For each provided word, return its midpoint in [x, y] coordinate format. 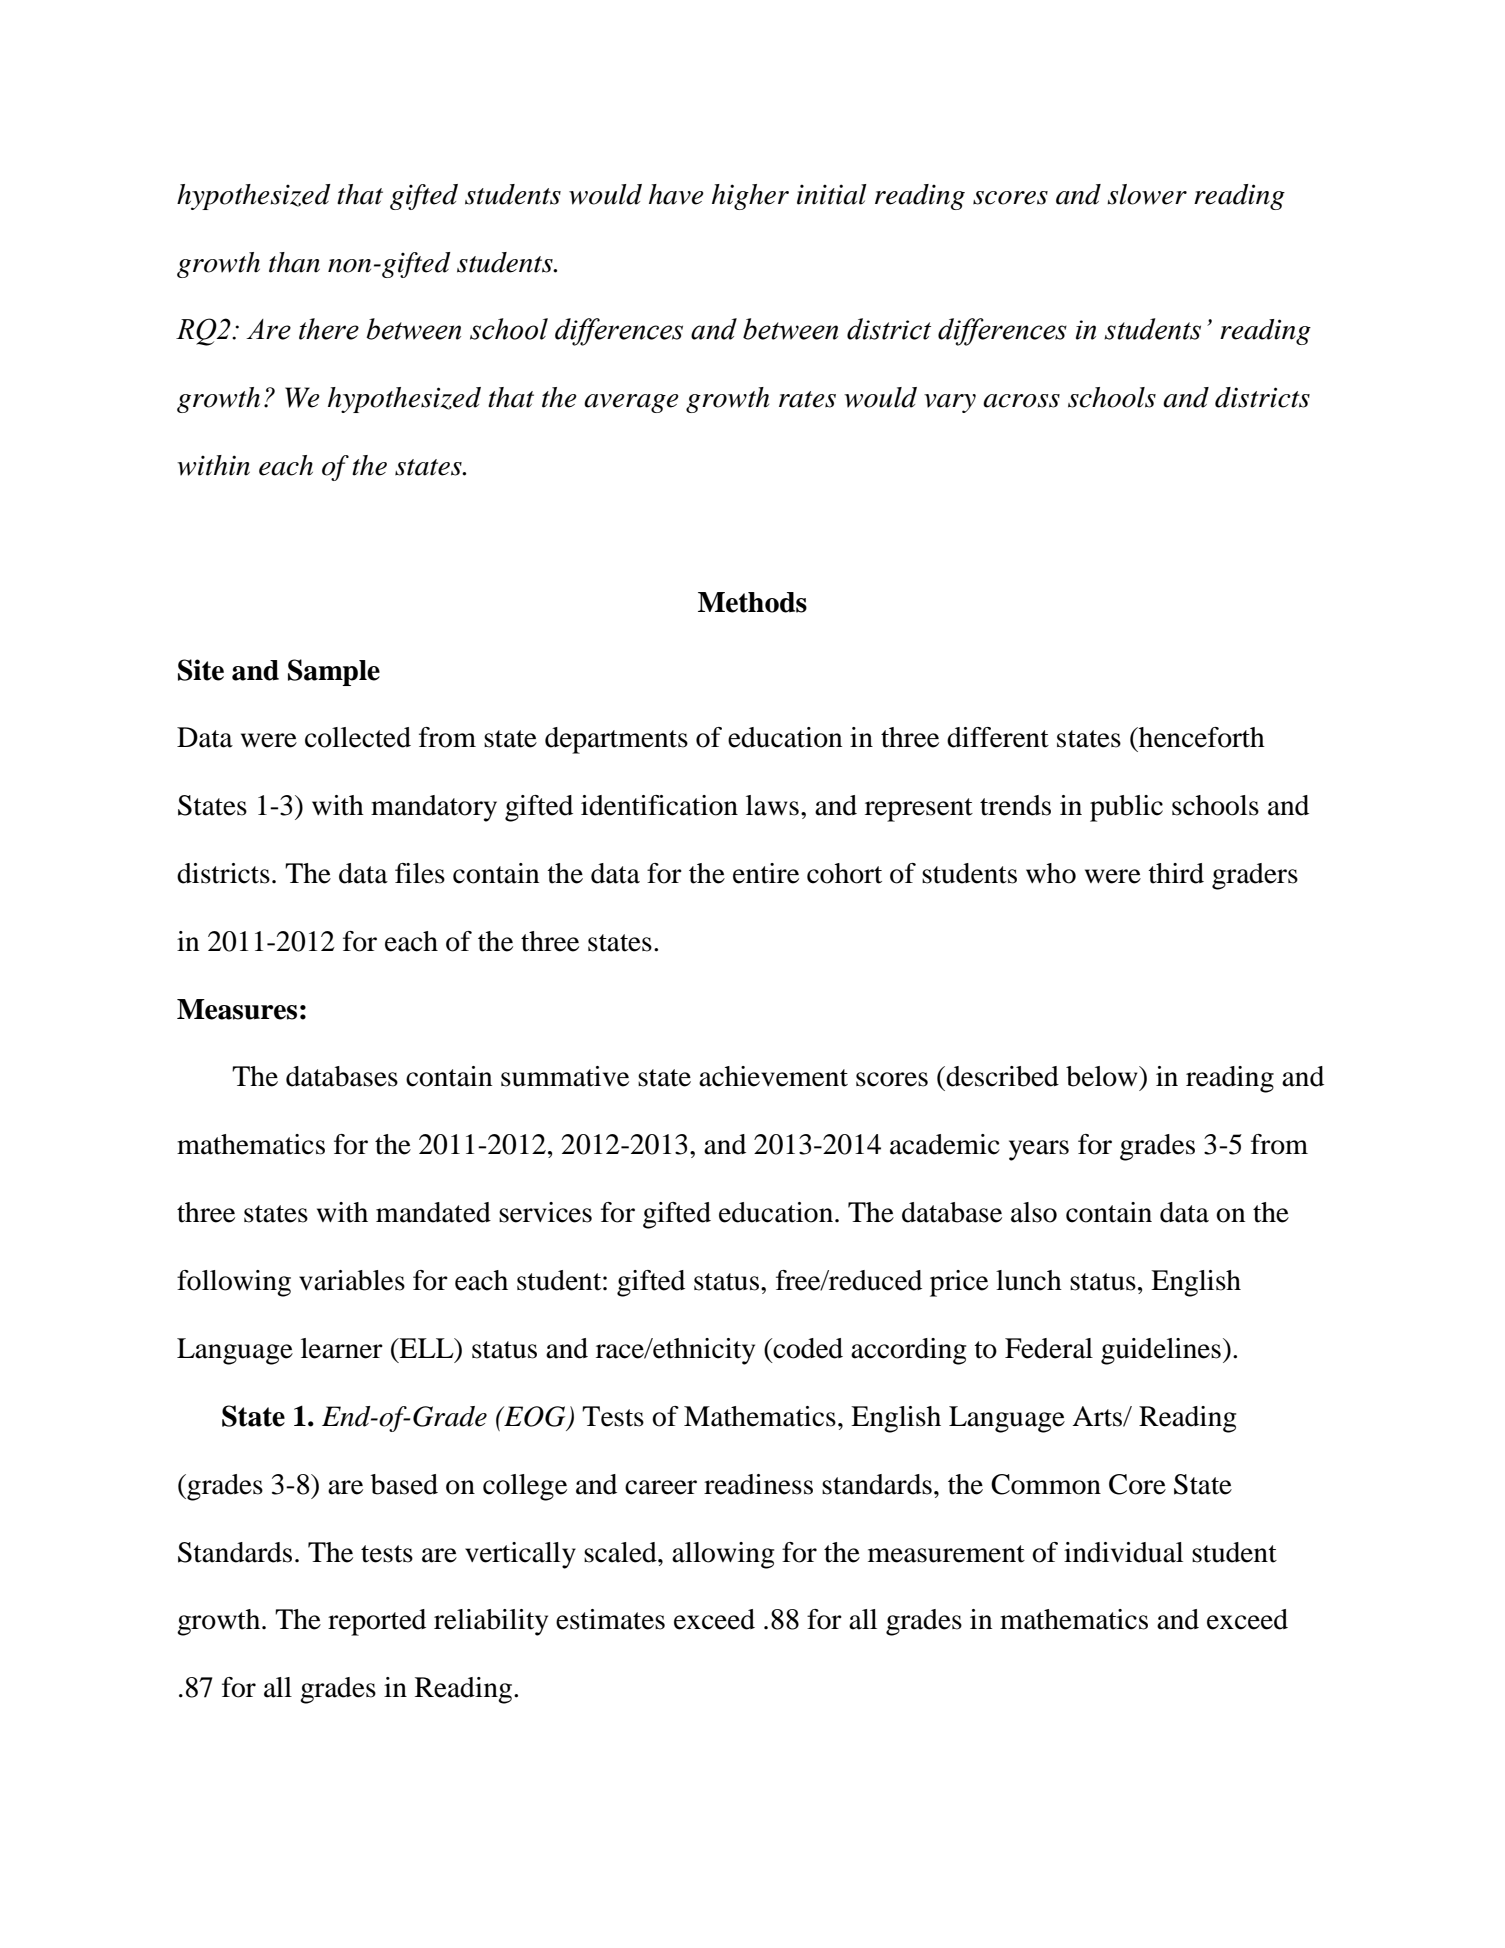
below [1103, 1076]
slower [1147, 194]
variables [352, 1280]
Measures [237, 1009]
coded [807, 1348]
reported [377, 1622]
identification [659, 805]
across [1021, 401]
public [1126, 808]
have [676, 194]
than [294, 262]
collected [358, 737]
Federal [1049, 1348]
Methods [752, 602]
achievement [773, 1076]
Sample [334, 672]
